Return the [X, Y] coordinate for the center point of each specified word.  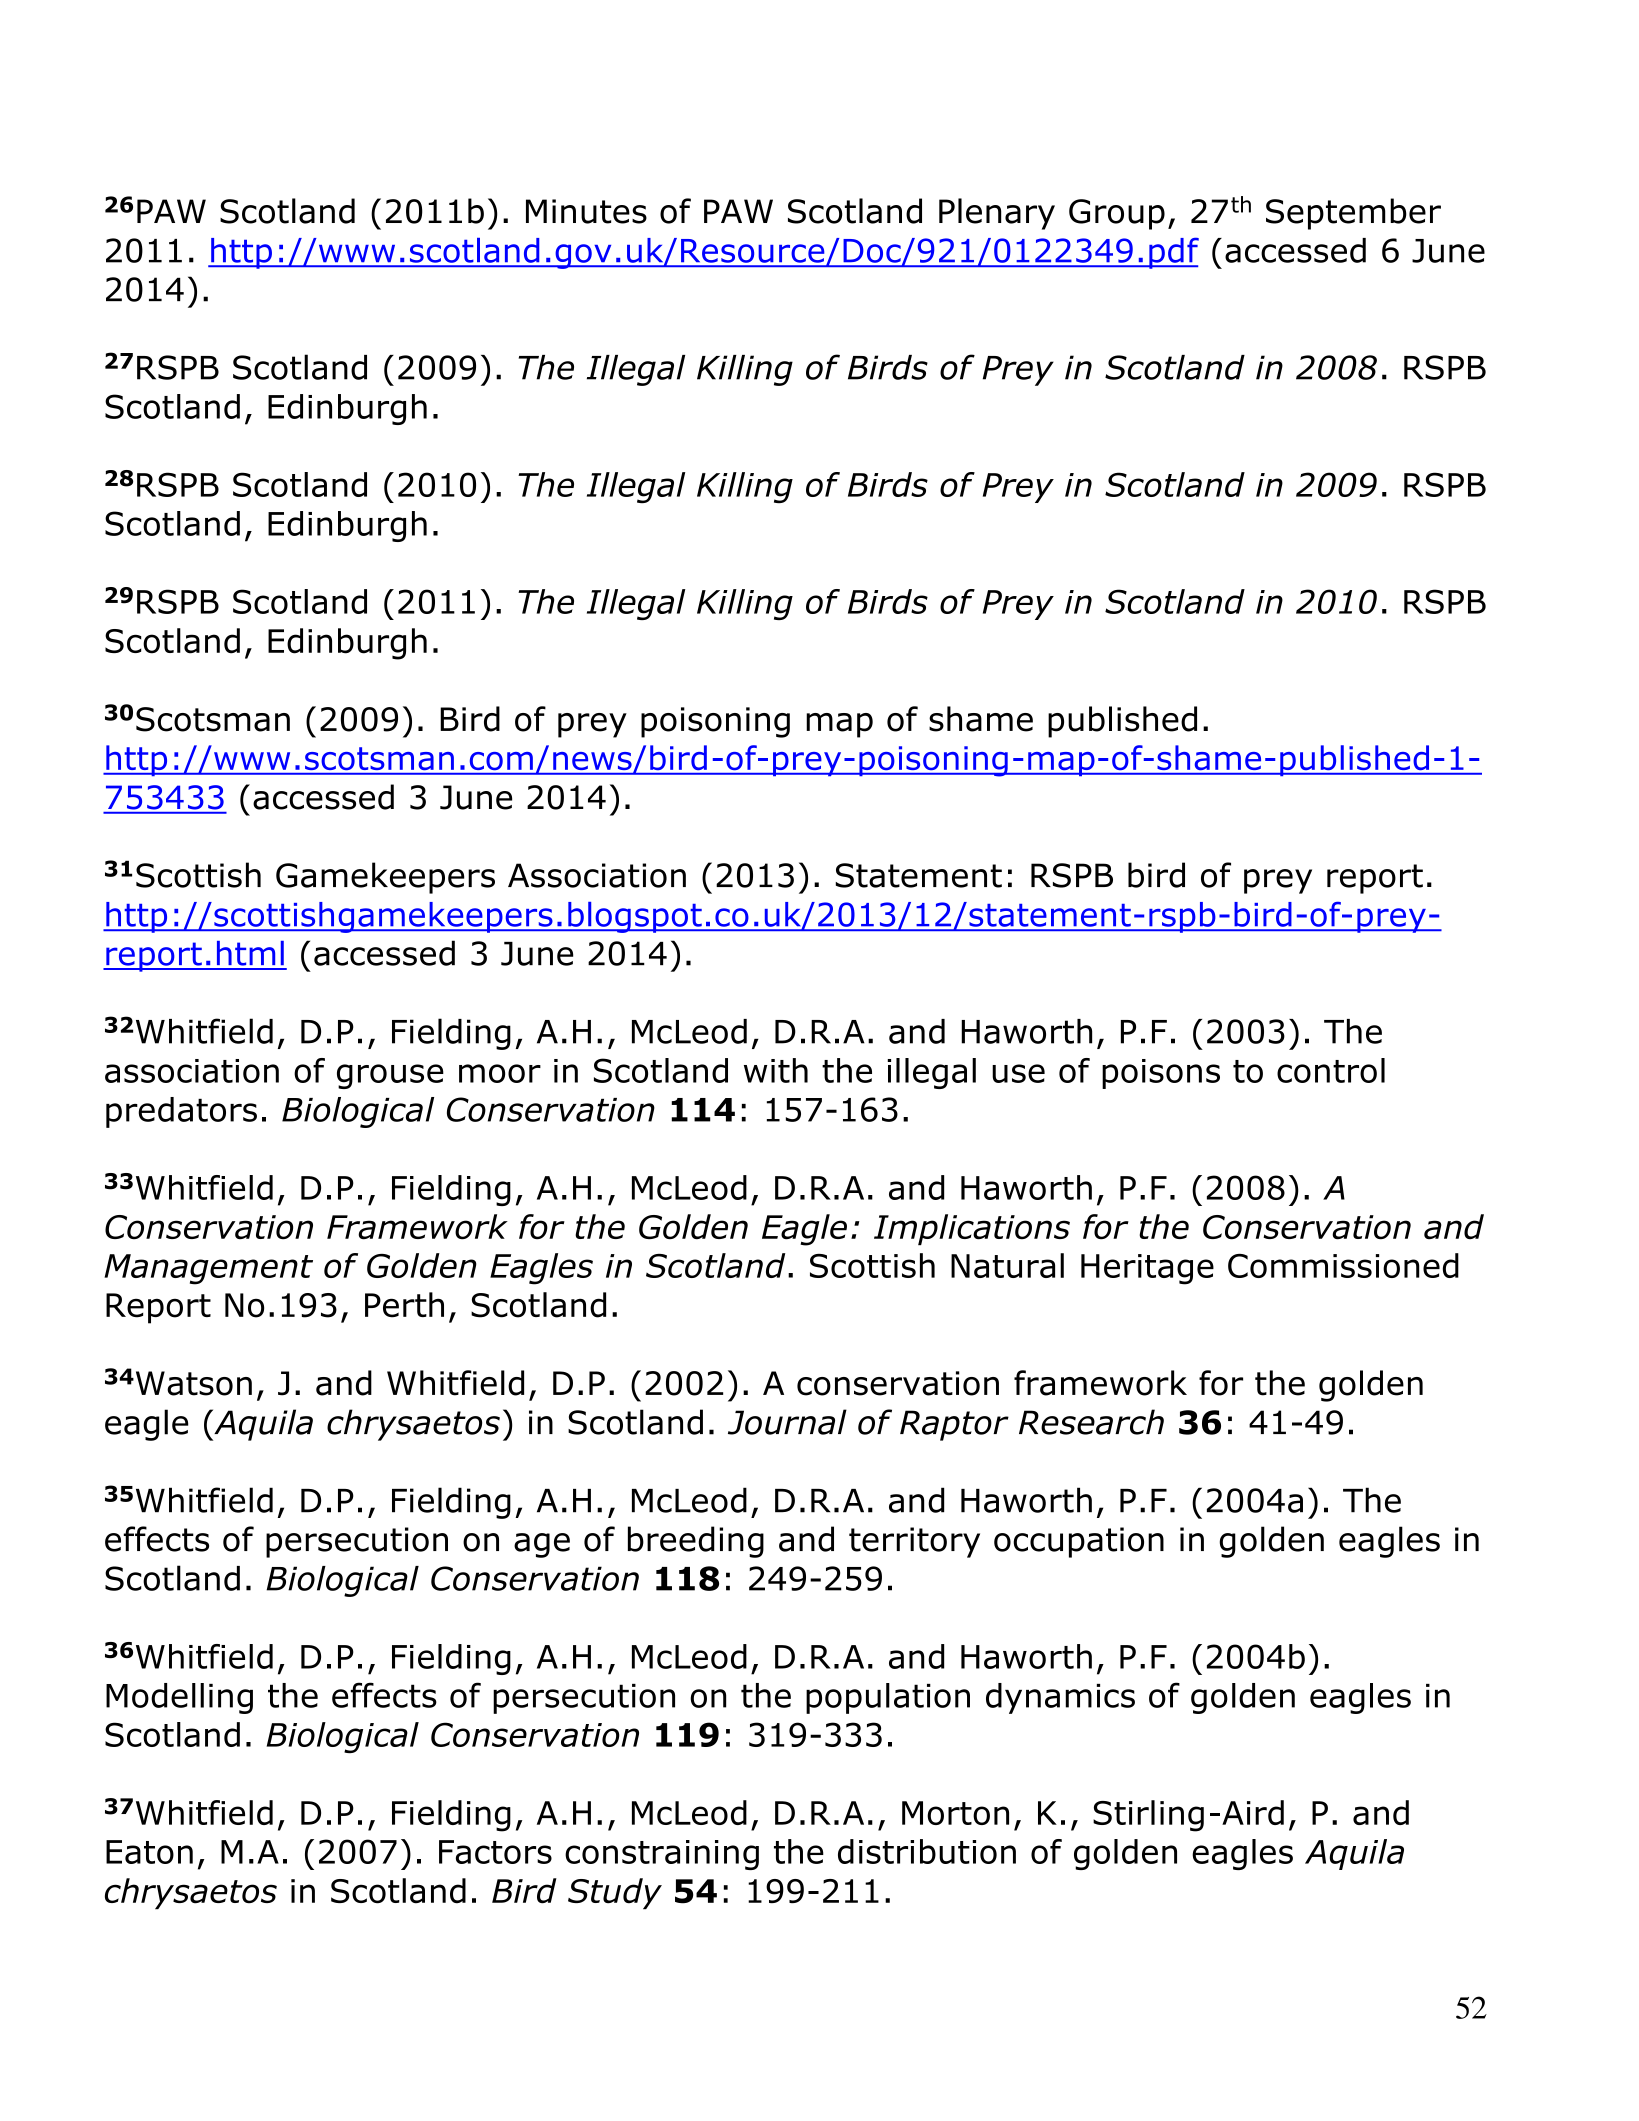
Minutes [586, 211]
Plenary [997, 214]
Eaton [149, 1852]
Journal [787, 1422]
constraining [662, 1855]
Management [208, 1269]
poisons [1161, 1074]
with [776, 1070]
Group [1117, 214]
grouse [390, 1076]
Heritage [1147, 1269]
